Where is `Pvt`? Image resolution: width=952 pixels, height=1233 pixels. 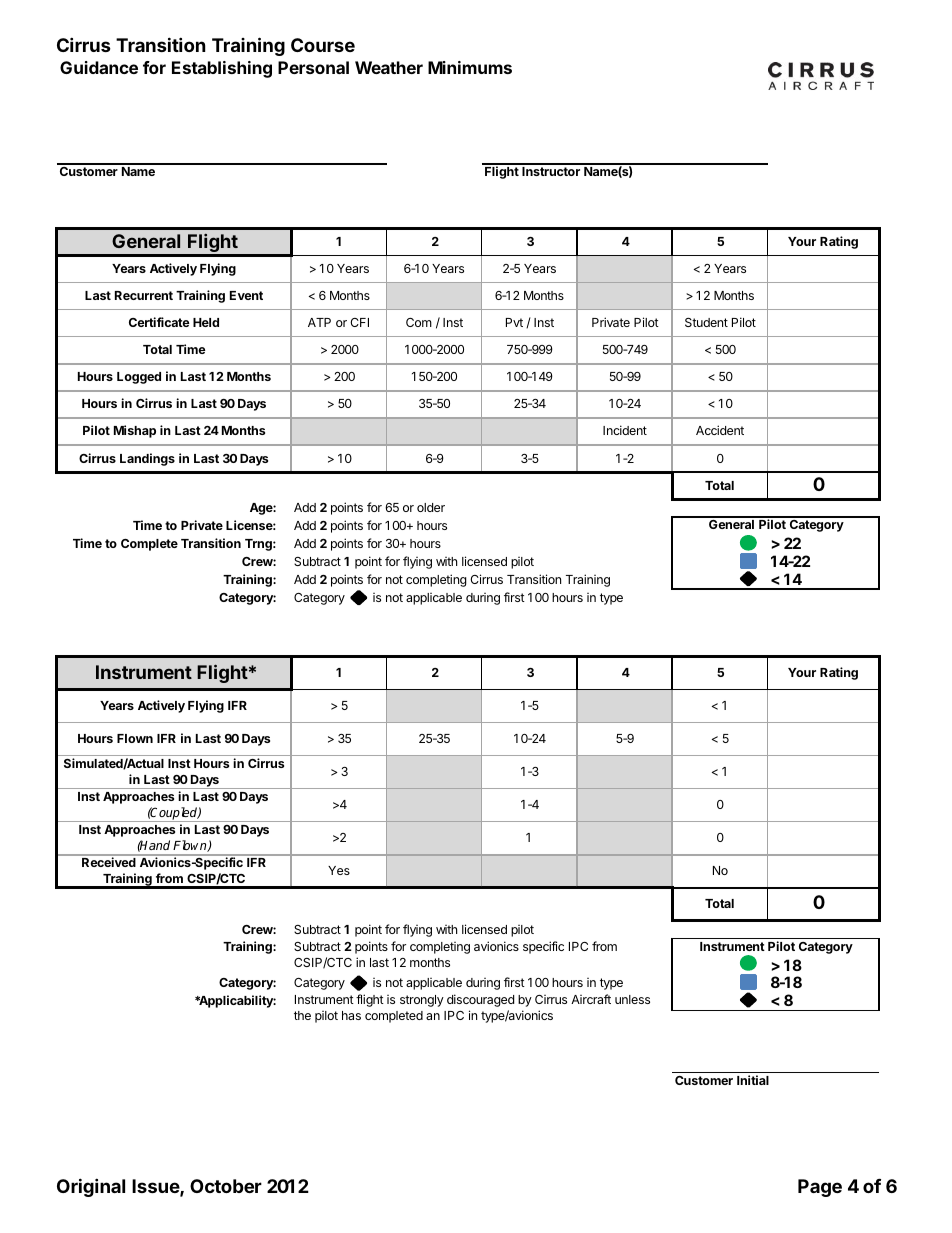
Pvt is located at coordinates (514, 322).
